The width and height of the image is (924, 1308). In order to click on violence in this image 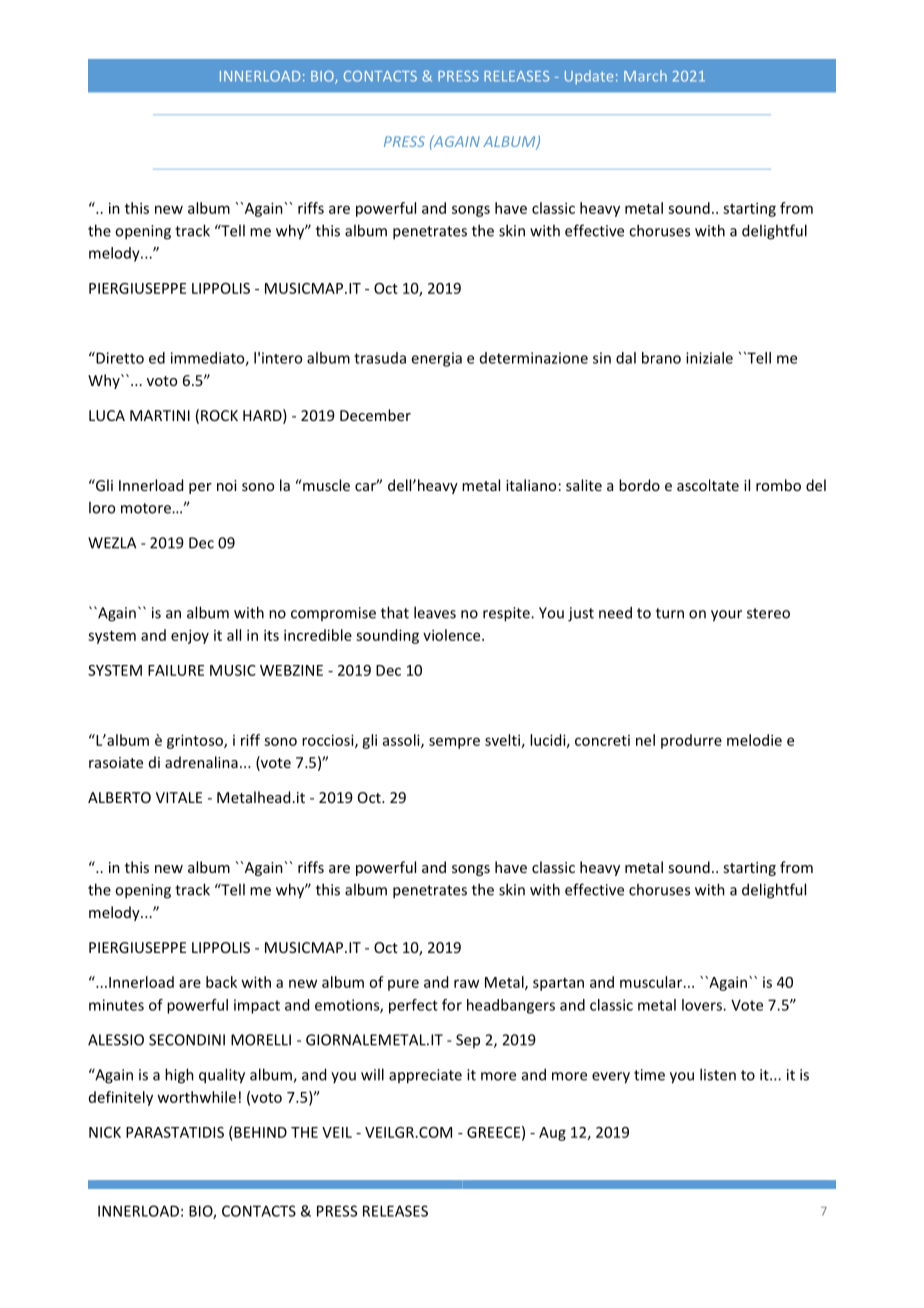, I will do `click(453, 635)`.
